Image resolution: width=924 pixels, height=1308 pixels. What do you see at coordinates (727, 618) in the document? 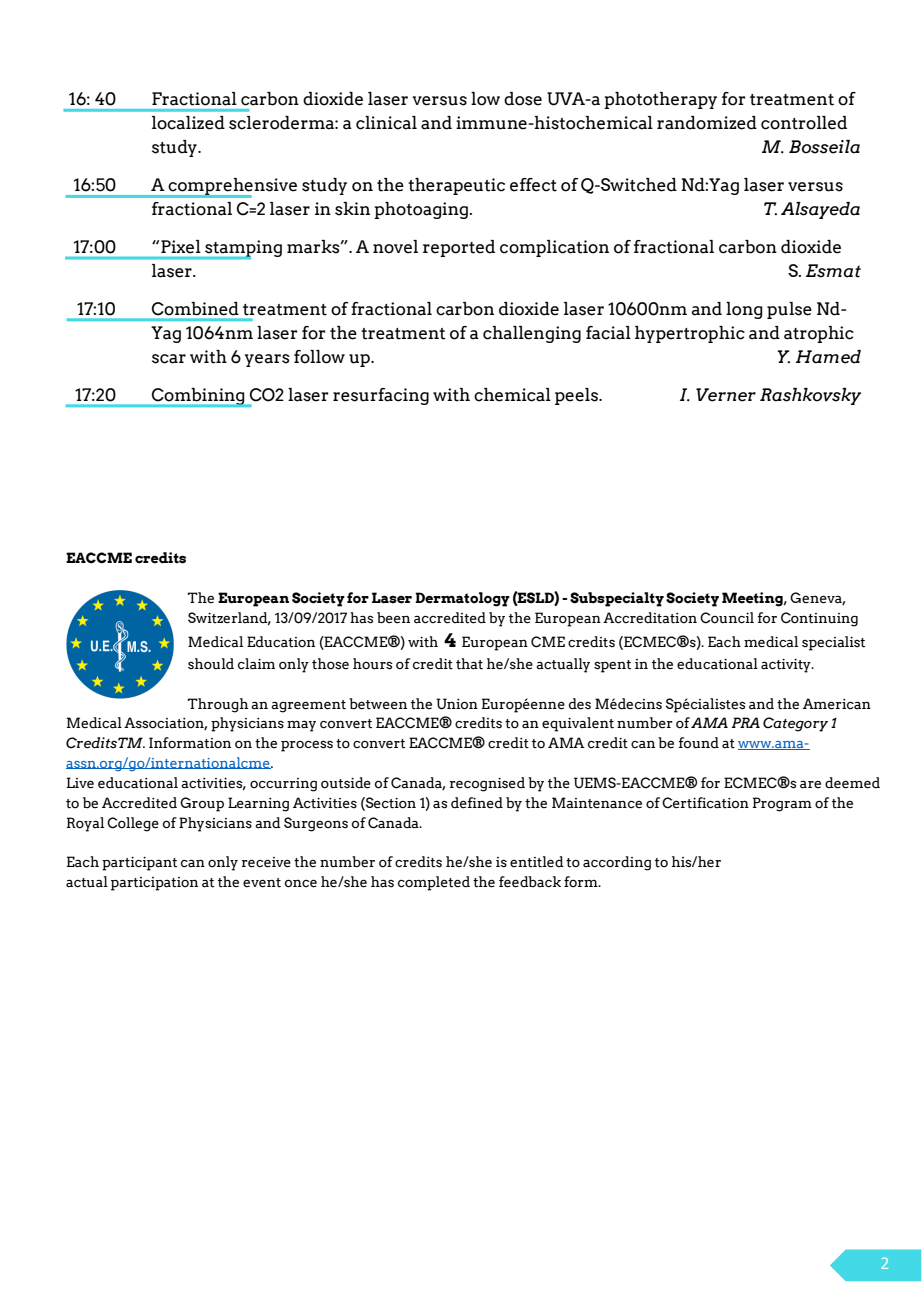
I see `Council` at bounding box center [727, 618].
